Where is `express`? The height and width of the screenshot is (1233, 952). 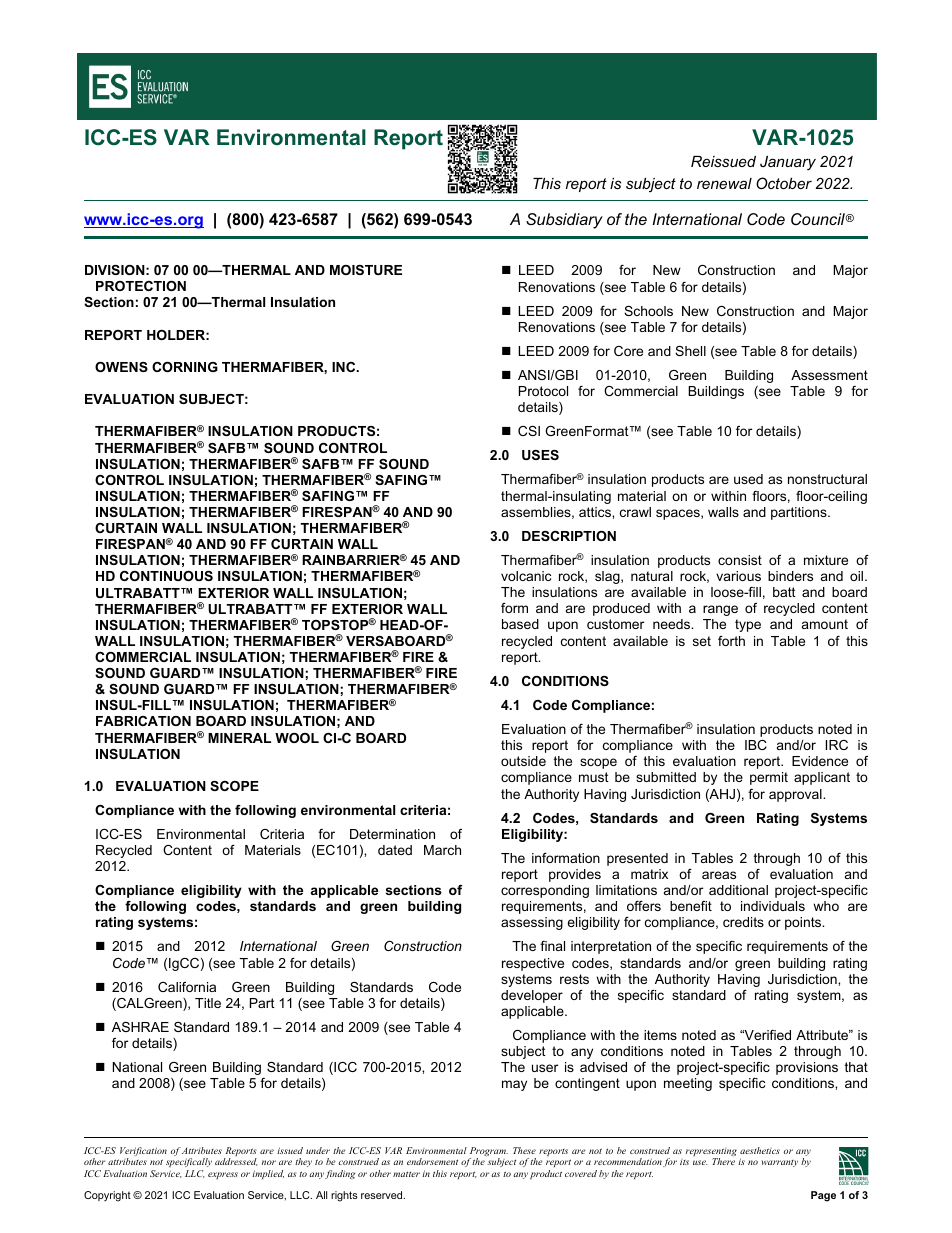
express is located at coordinates (223, 1175).
